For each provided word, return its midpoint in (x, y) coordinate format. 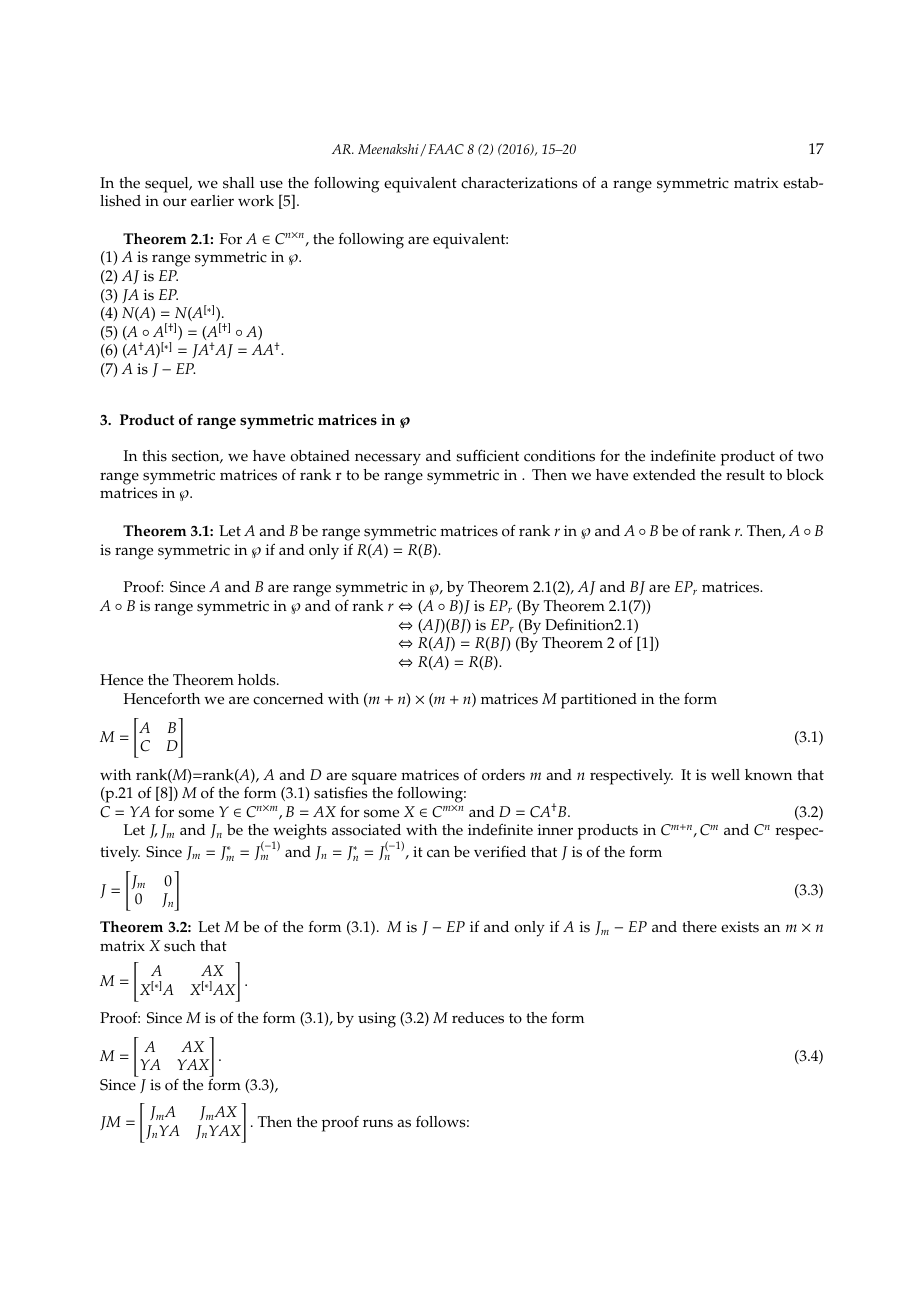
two (810, 456)
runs (378, 1124)
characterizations (519, 183)
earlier (212, 201)
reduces (478, 1018)
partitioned (599, 701)
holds (258, 680)
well (725, 775)
